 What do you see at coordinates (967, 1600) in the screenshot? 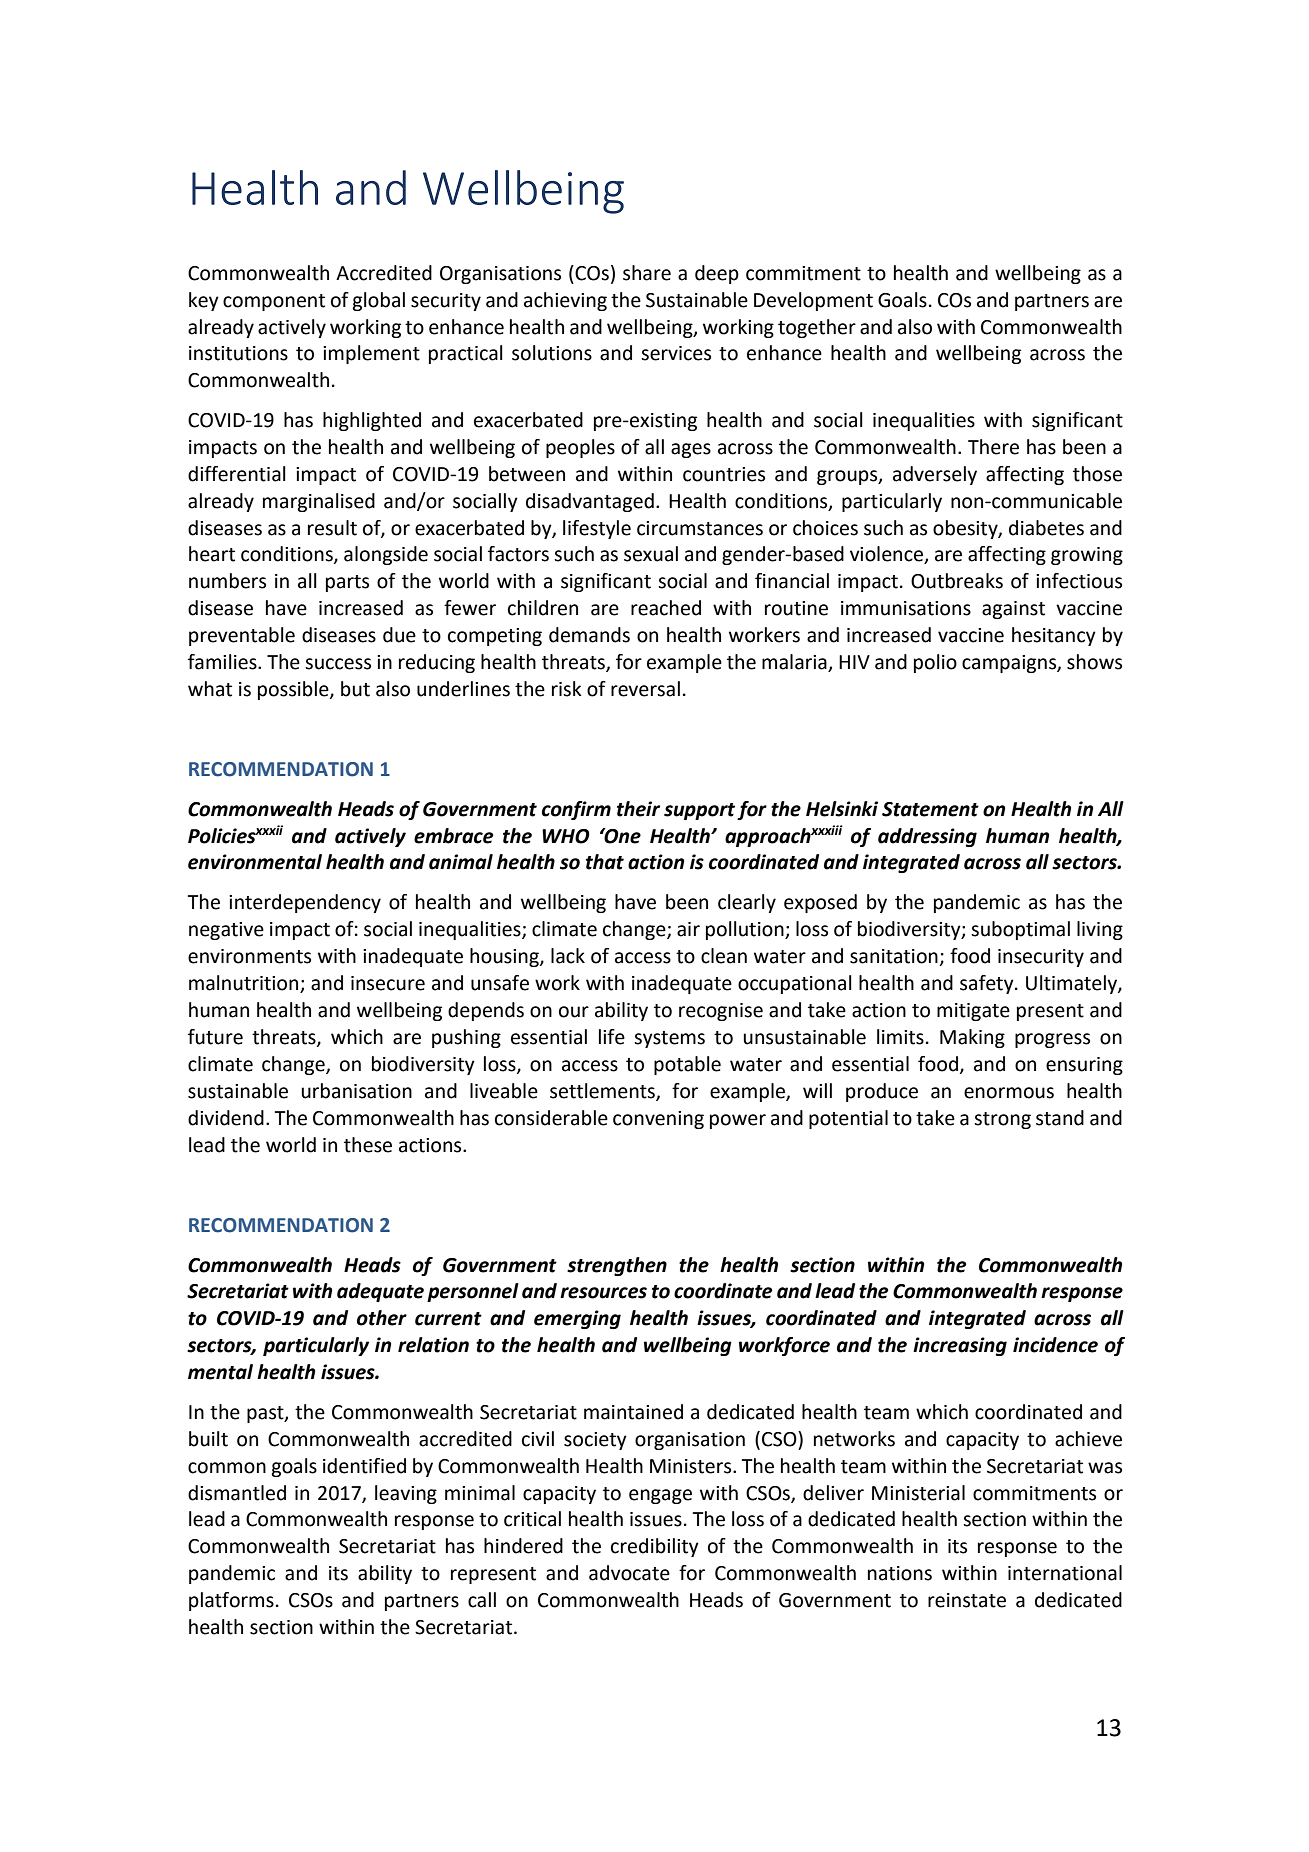
I see `reinstate` at bounding box center [967, 1600].
